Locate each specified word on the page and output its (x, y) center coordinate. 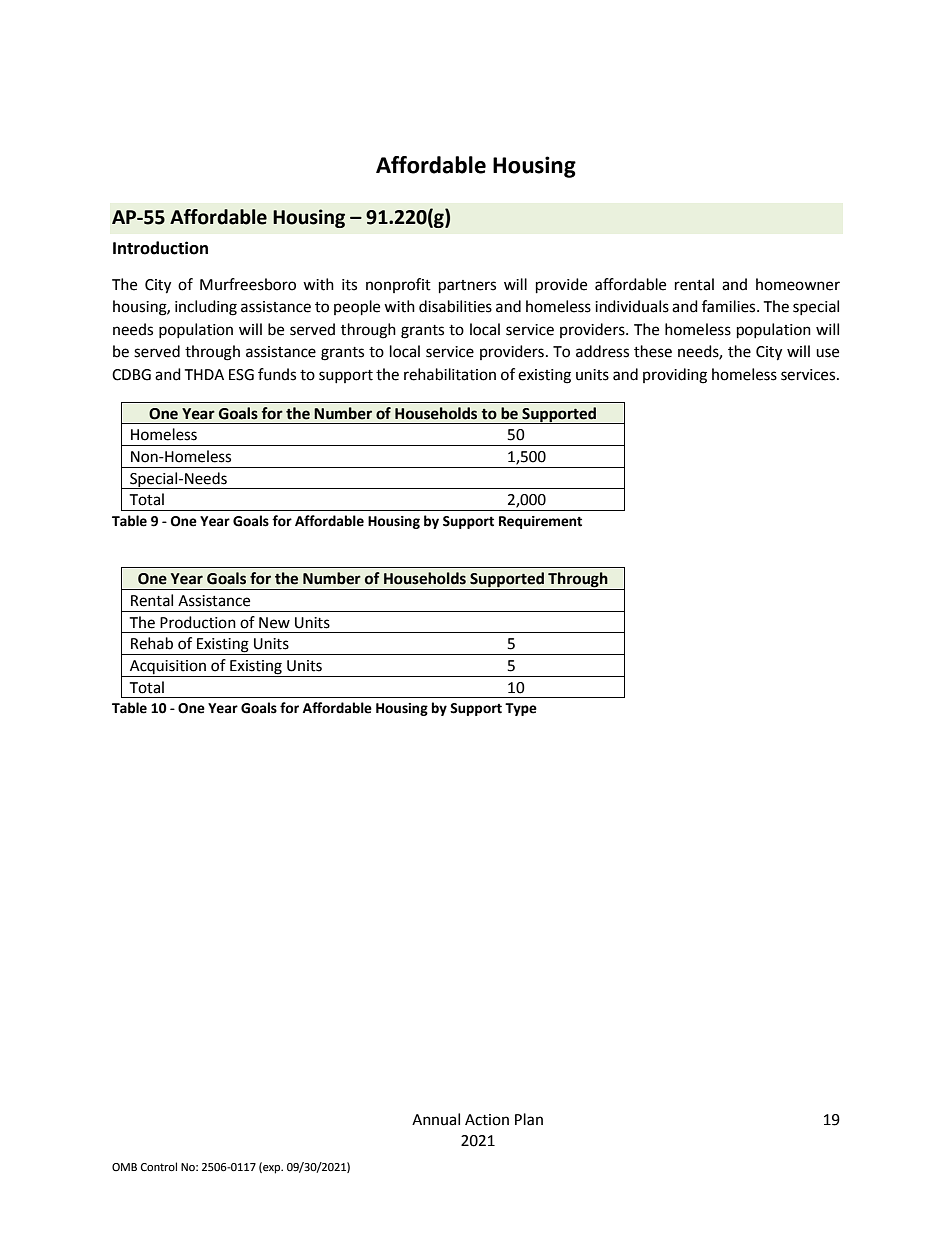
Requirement (540, 522)
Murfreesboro (248, 284)
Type (521, 709)
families (730, 306)
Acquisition (168, 668)
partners (467, 287)
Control (159, 1167)
